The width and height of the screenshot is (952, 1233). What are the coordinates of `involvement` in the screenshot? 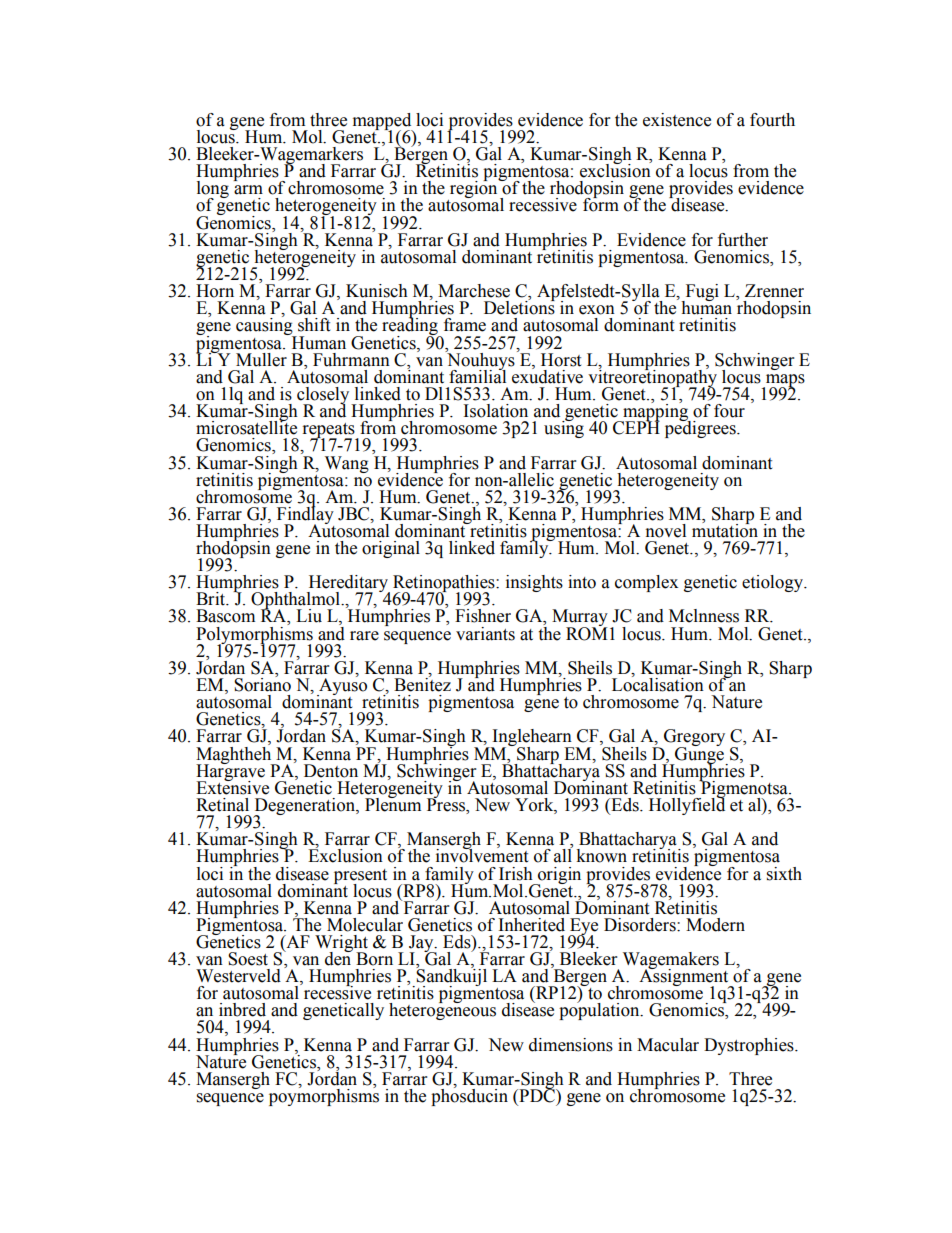 It's located at (482, 855).
